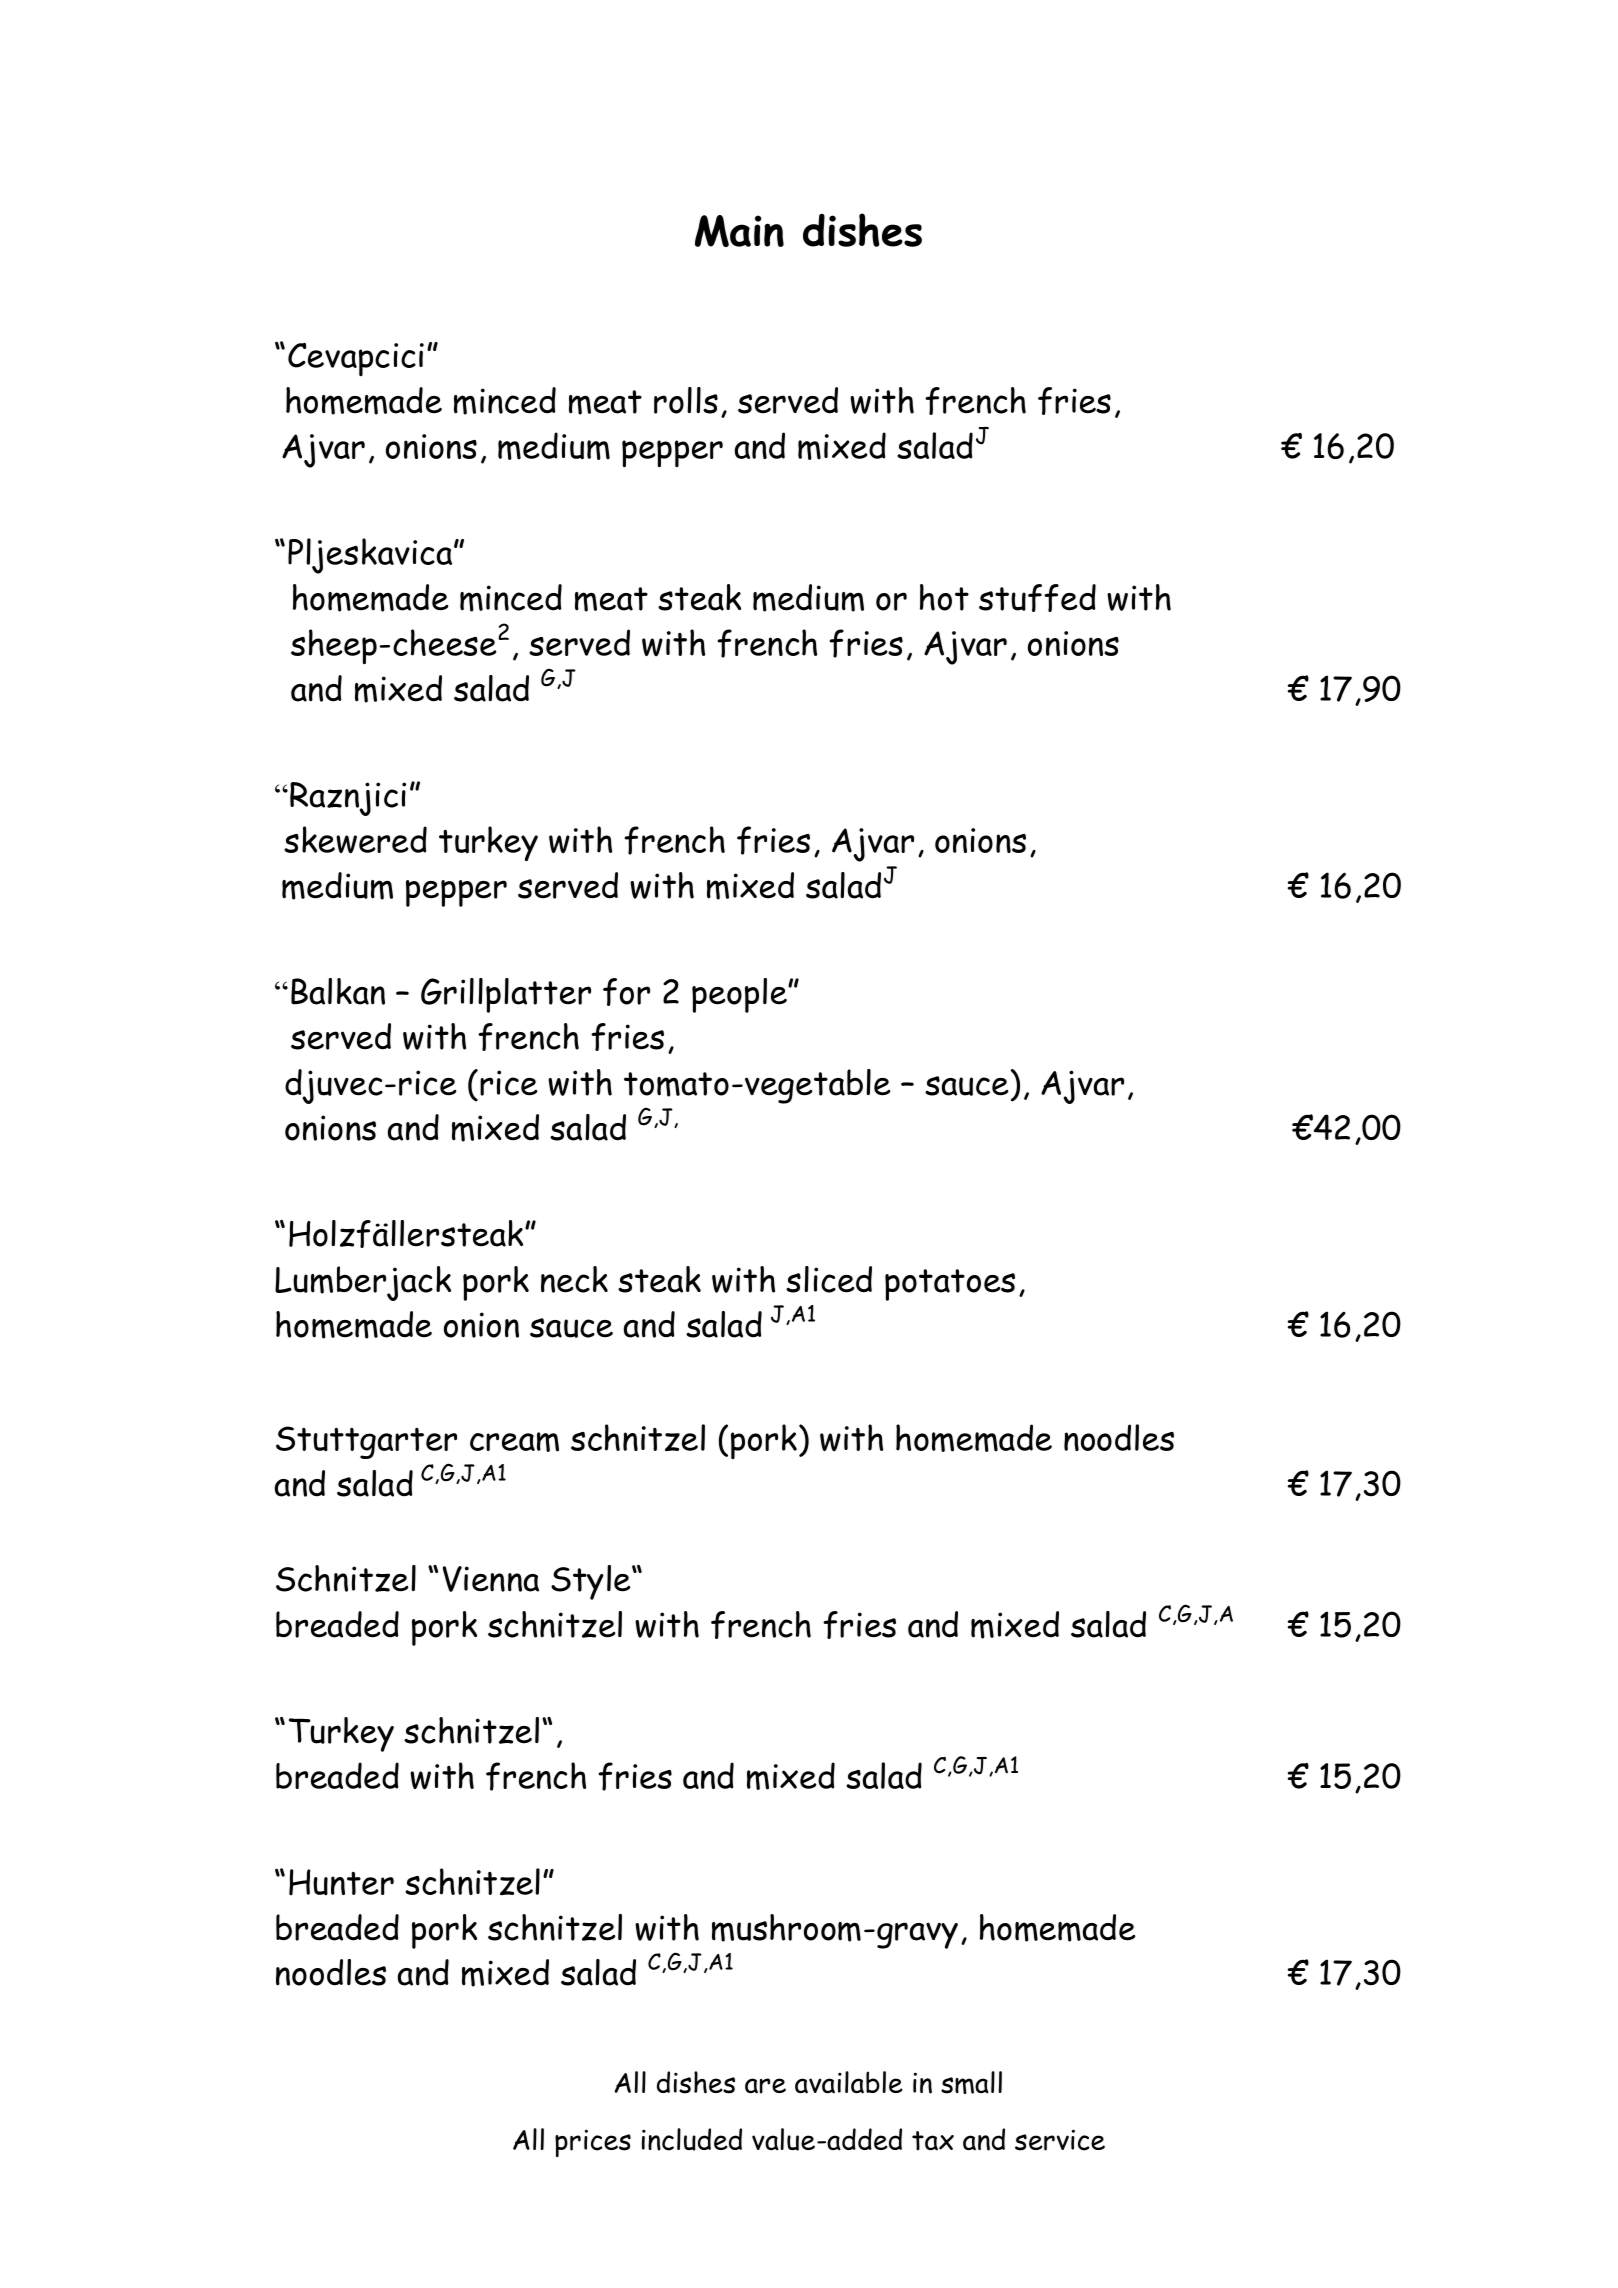 The image size is (1618, 2288). I want to click on rolls, so click(686, 400).
